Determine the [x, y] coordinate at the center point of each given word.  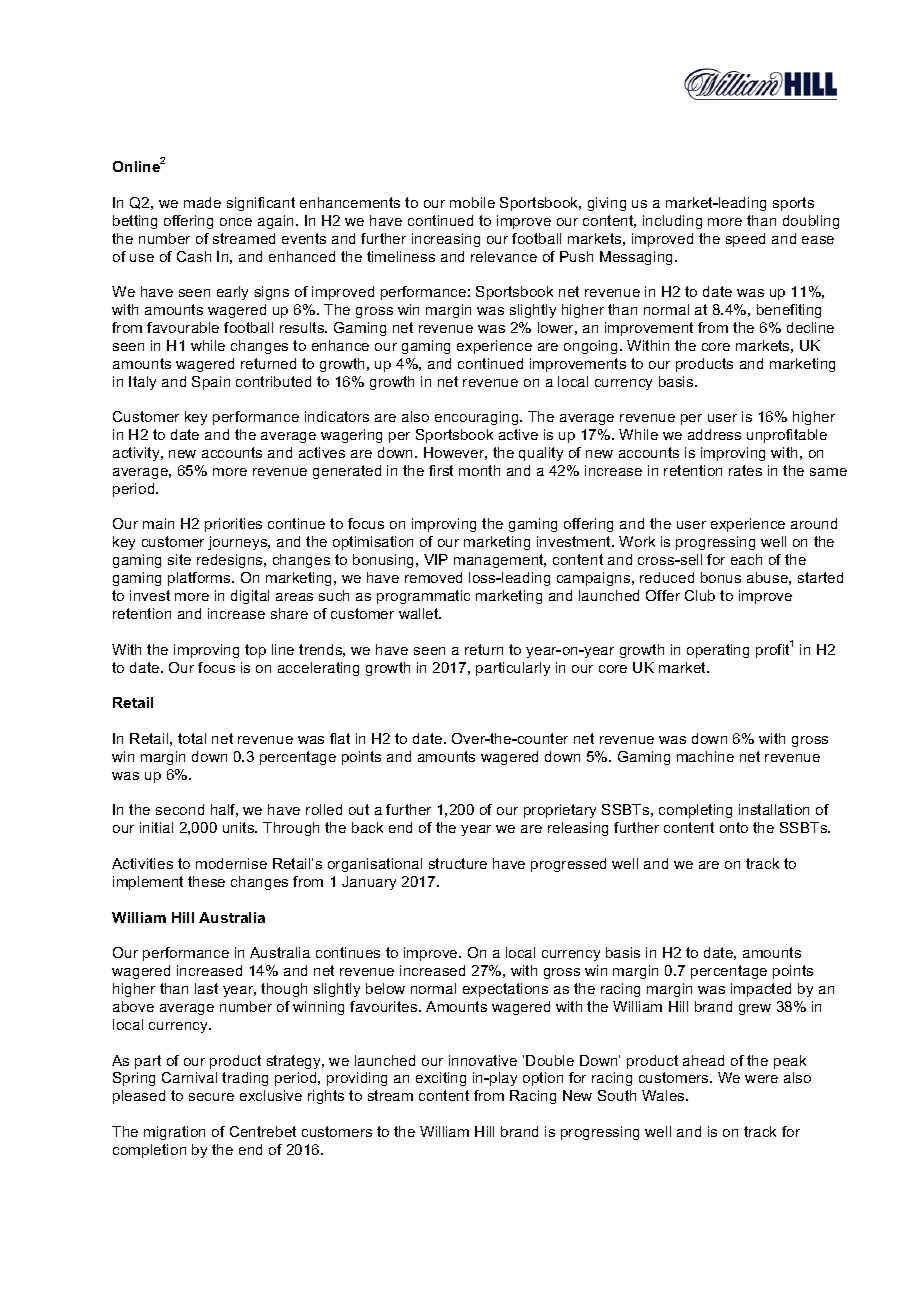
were [761, 1079]
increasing [446, 240]
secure [211, 1097]
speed [745, 240]
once [236, 222]
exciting [441, 1079]
